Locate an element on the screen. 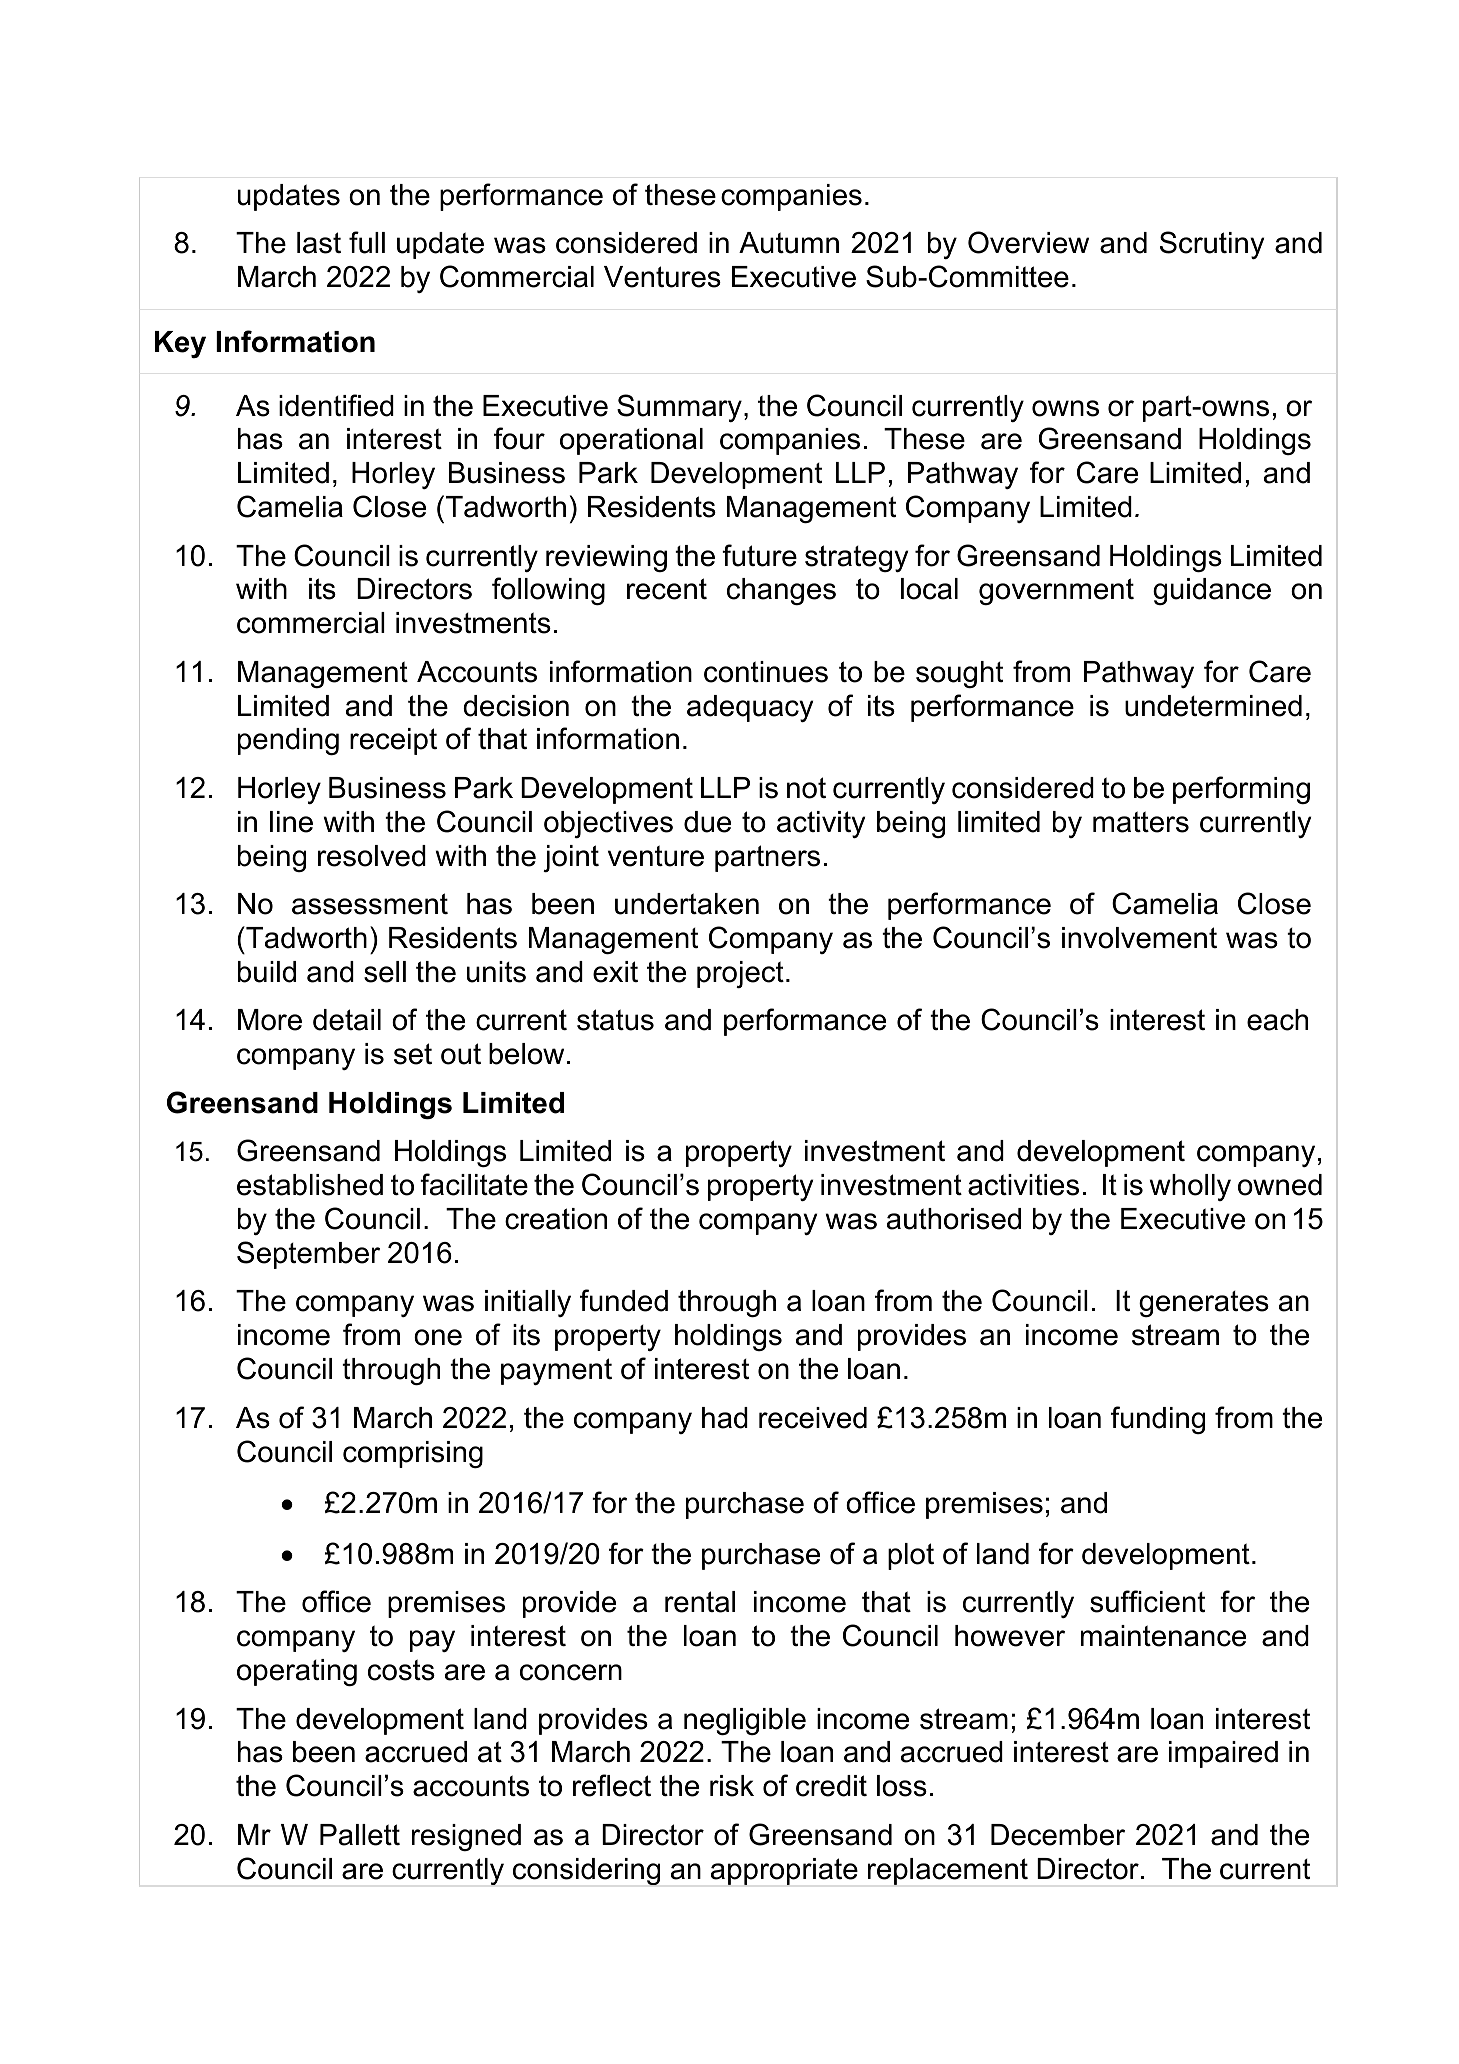 This screenshot has height=2064, width=1459. last is located at coordinates (319, 243).
